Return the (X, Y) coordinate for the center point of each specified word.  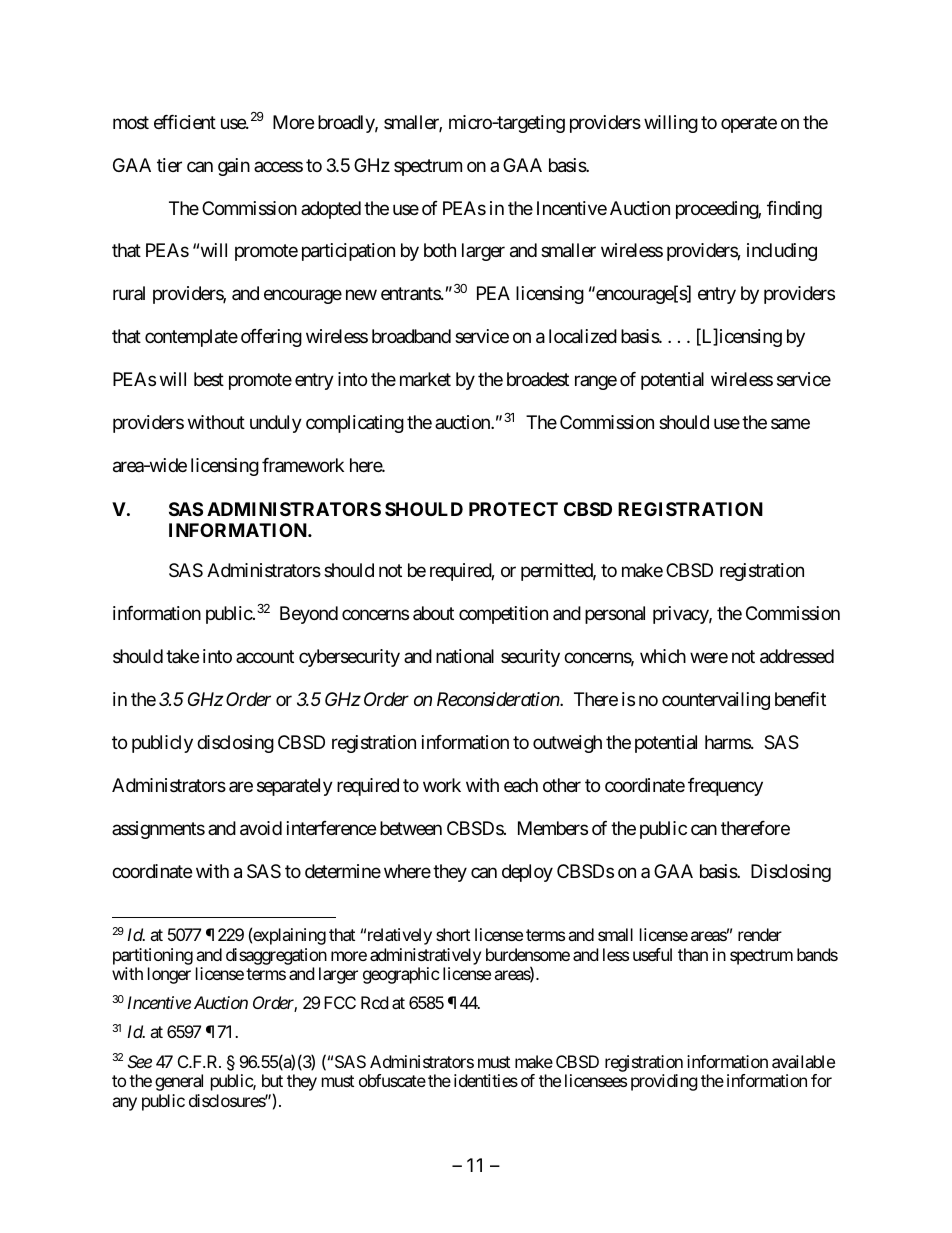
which (663, 656)
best (209, 379)
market (425, 379)
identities (486, 1080)
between (411, 828)
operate (749, 124)
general (179, 1082)
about (433, 613)
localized (583, 336)
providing (664, 1082)
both (440, 250)
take (182, 656)
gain (234, 167)
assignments (158, 830)
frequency (725, 787)
